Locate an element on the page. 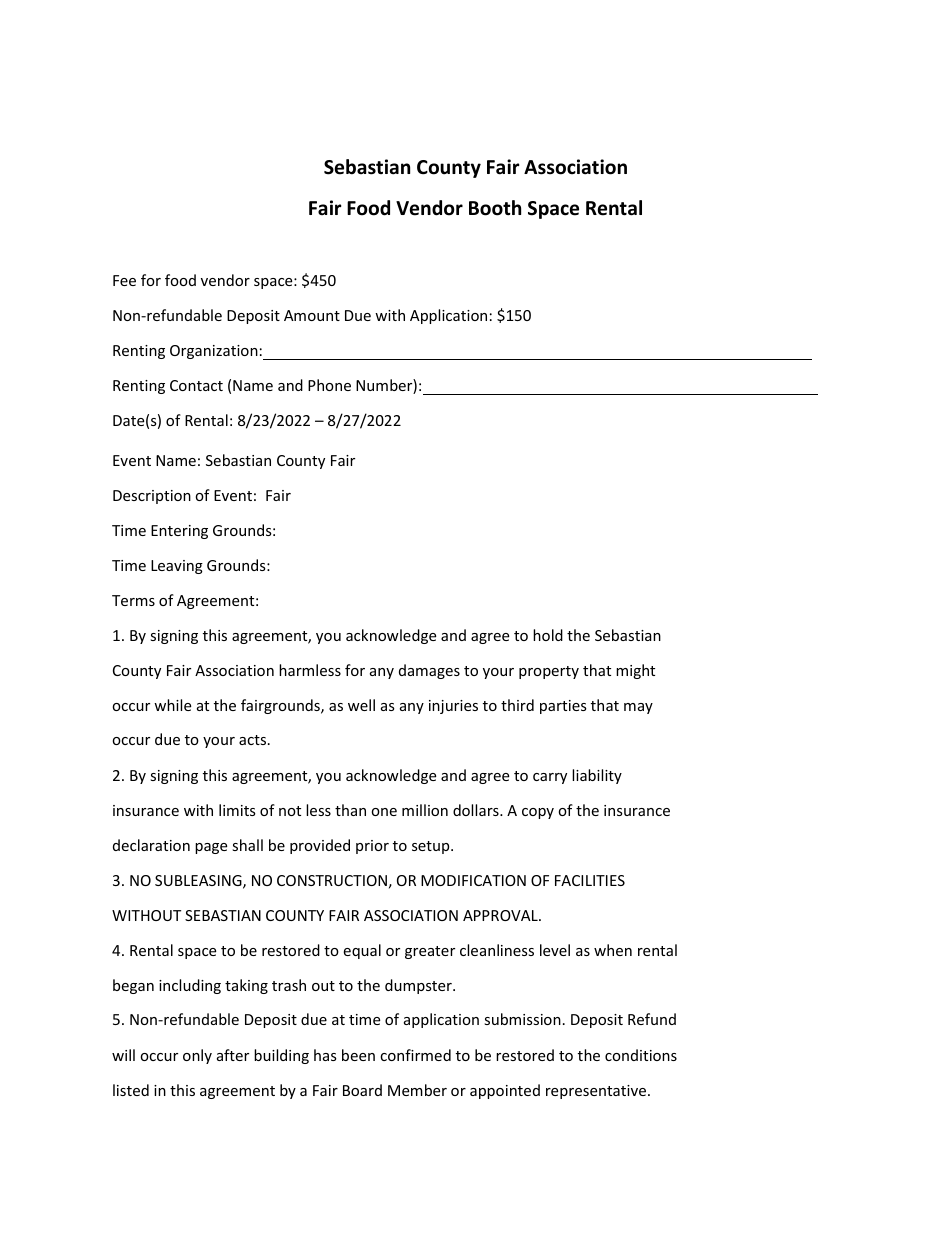  hold is located at coordinates (548, 635).
